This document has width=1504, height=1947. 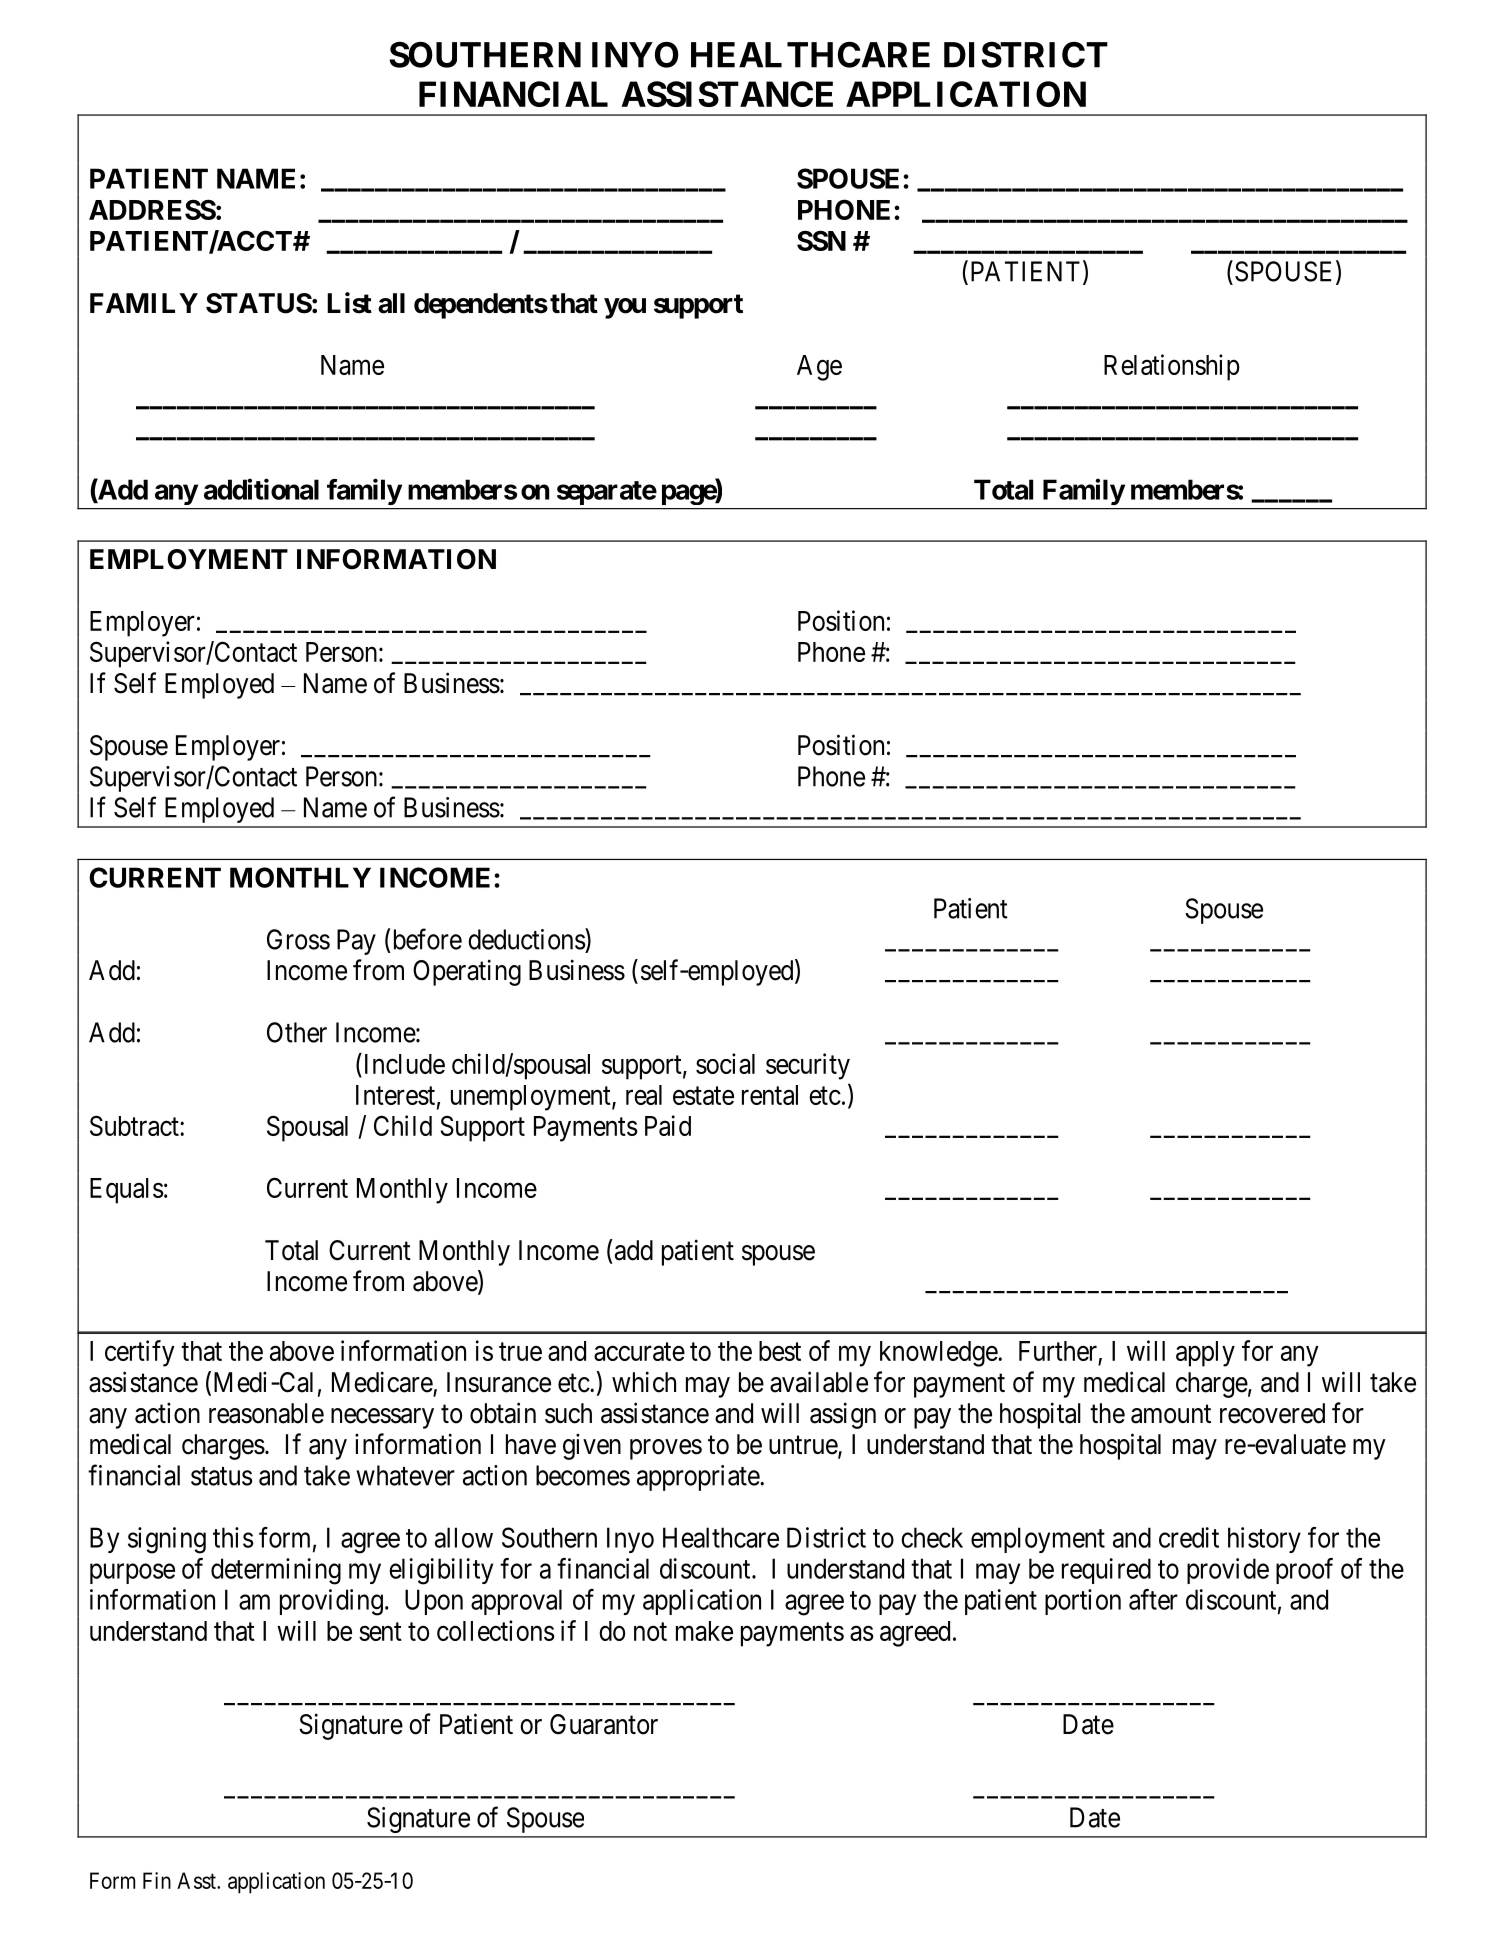 I want to click on reasonable, so click(x=266, y=1413).
